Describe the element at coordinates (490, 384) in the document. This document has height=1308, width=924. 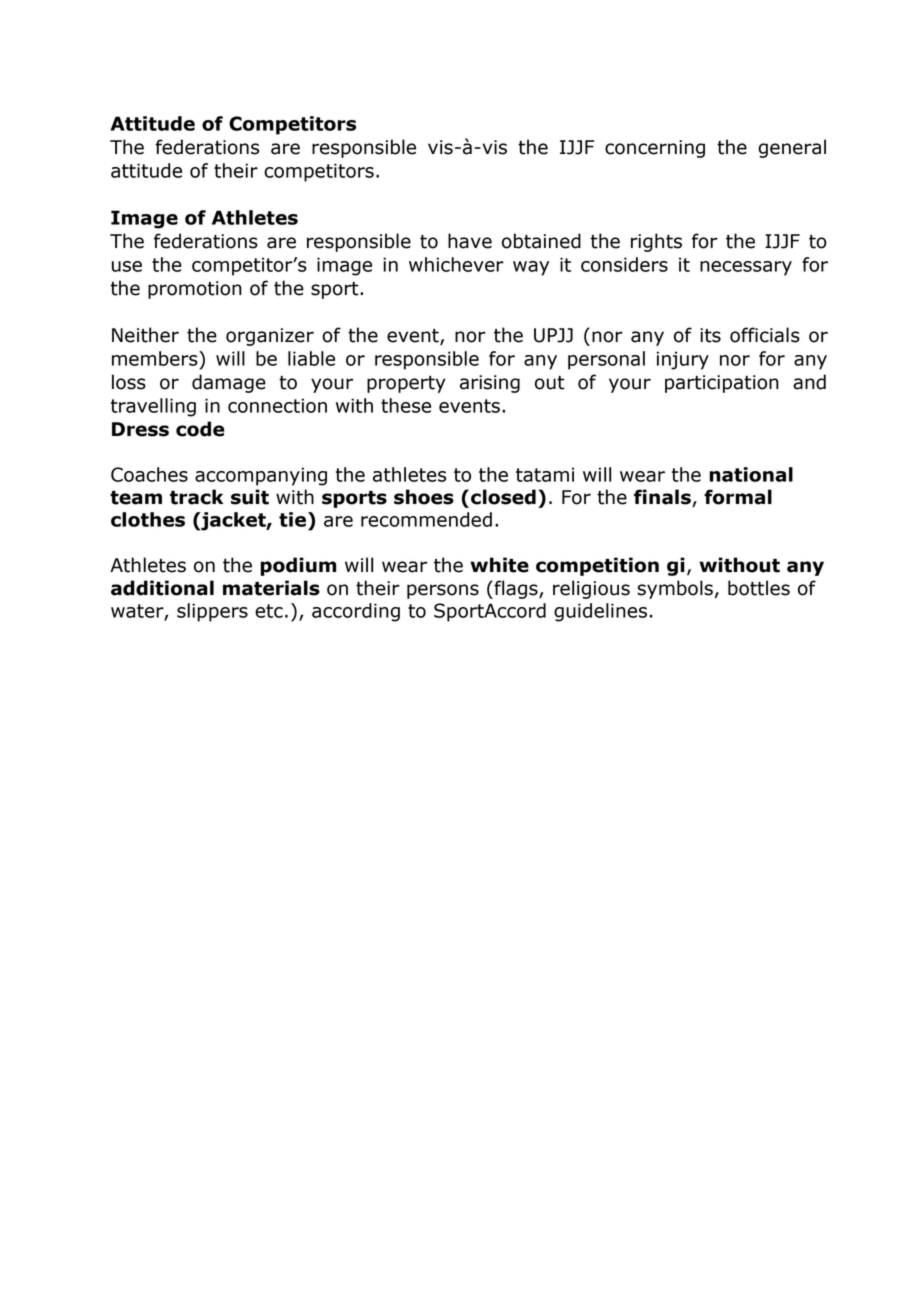
I see `arising` at that location.
